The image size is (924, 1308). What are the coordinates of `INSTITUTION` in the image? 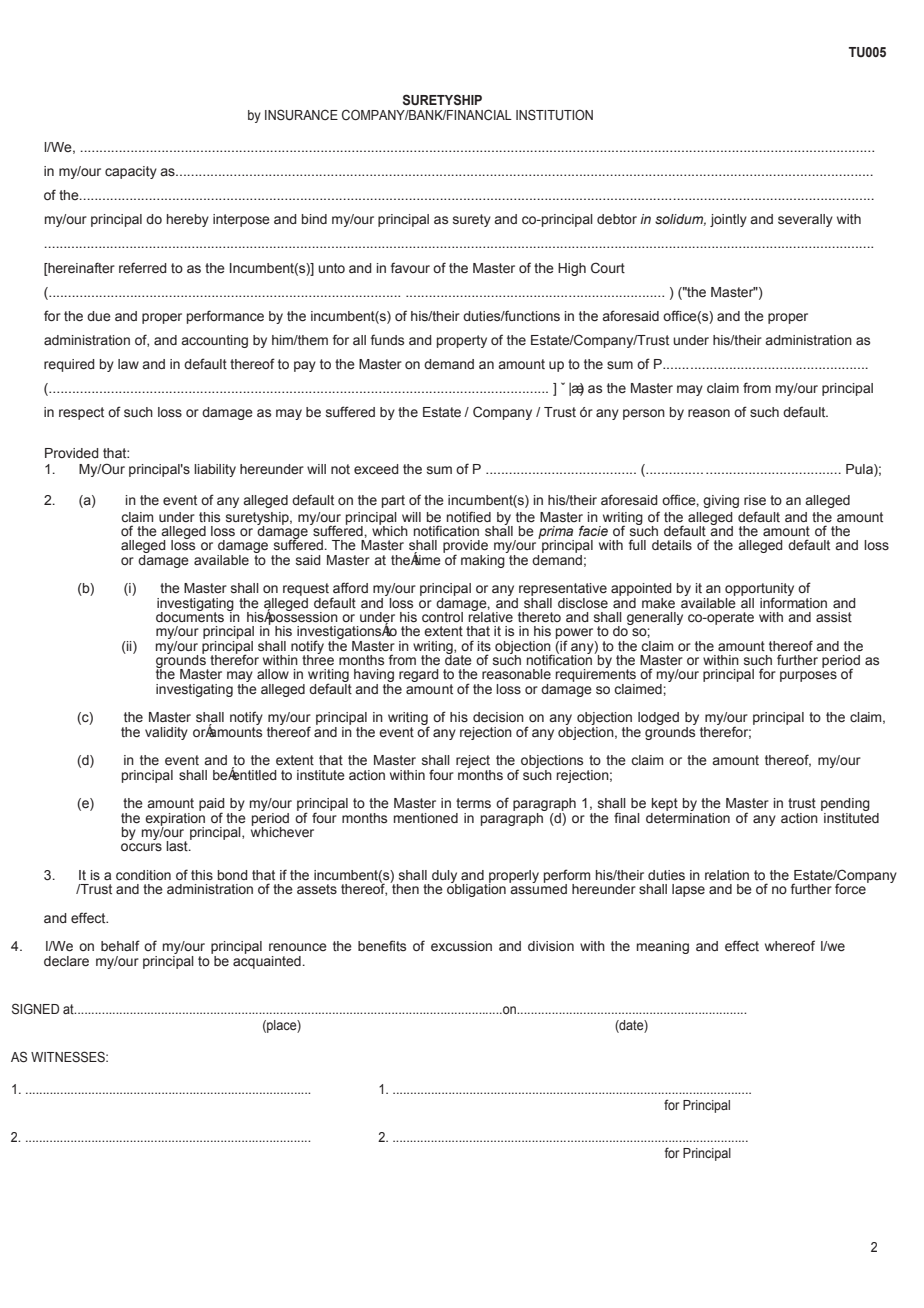 It's located at (554, 115).
